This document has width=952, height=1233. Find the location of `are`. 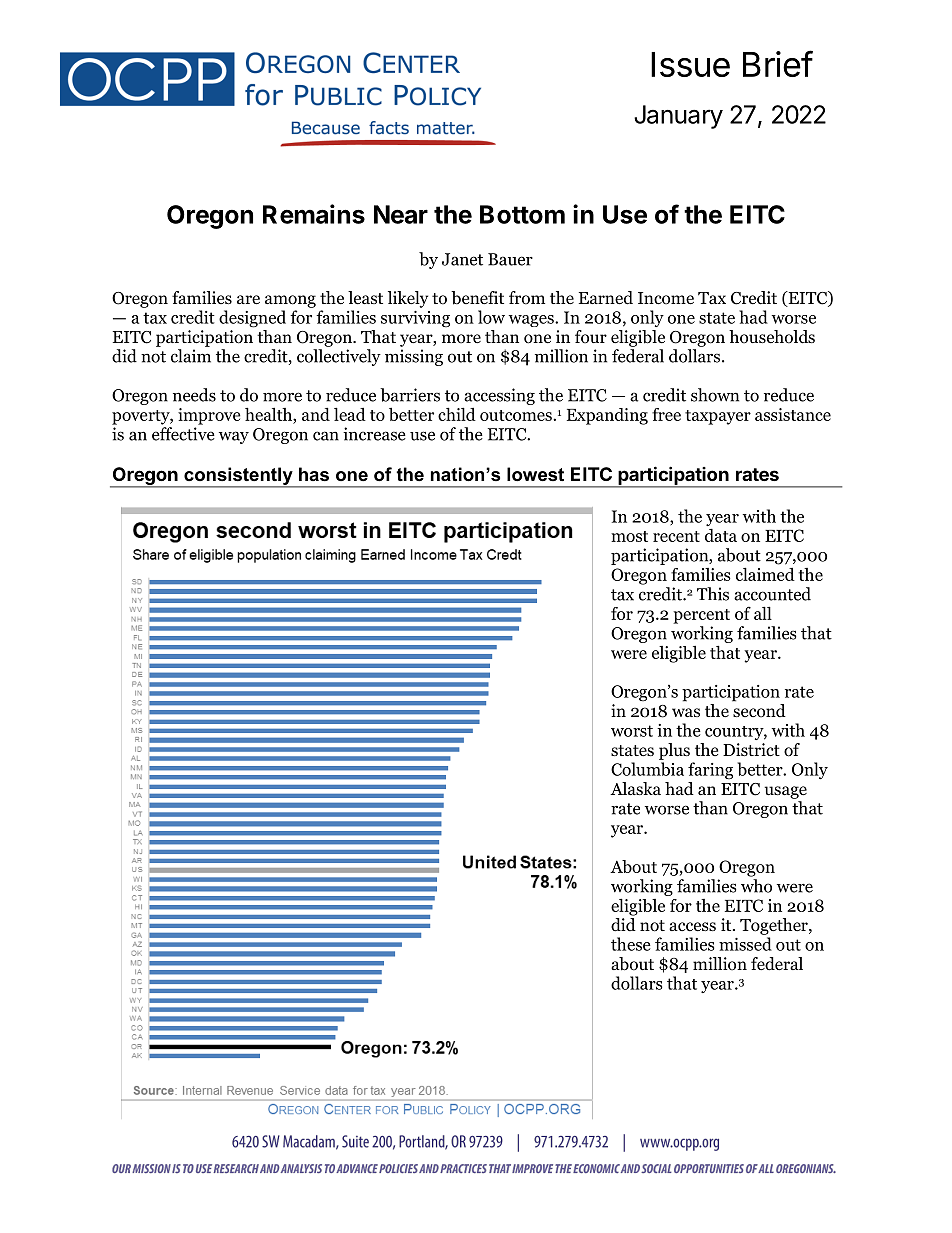

are is located at coordinates (248, 300).
